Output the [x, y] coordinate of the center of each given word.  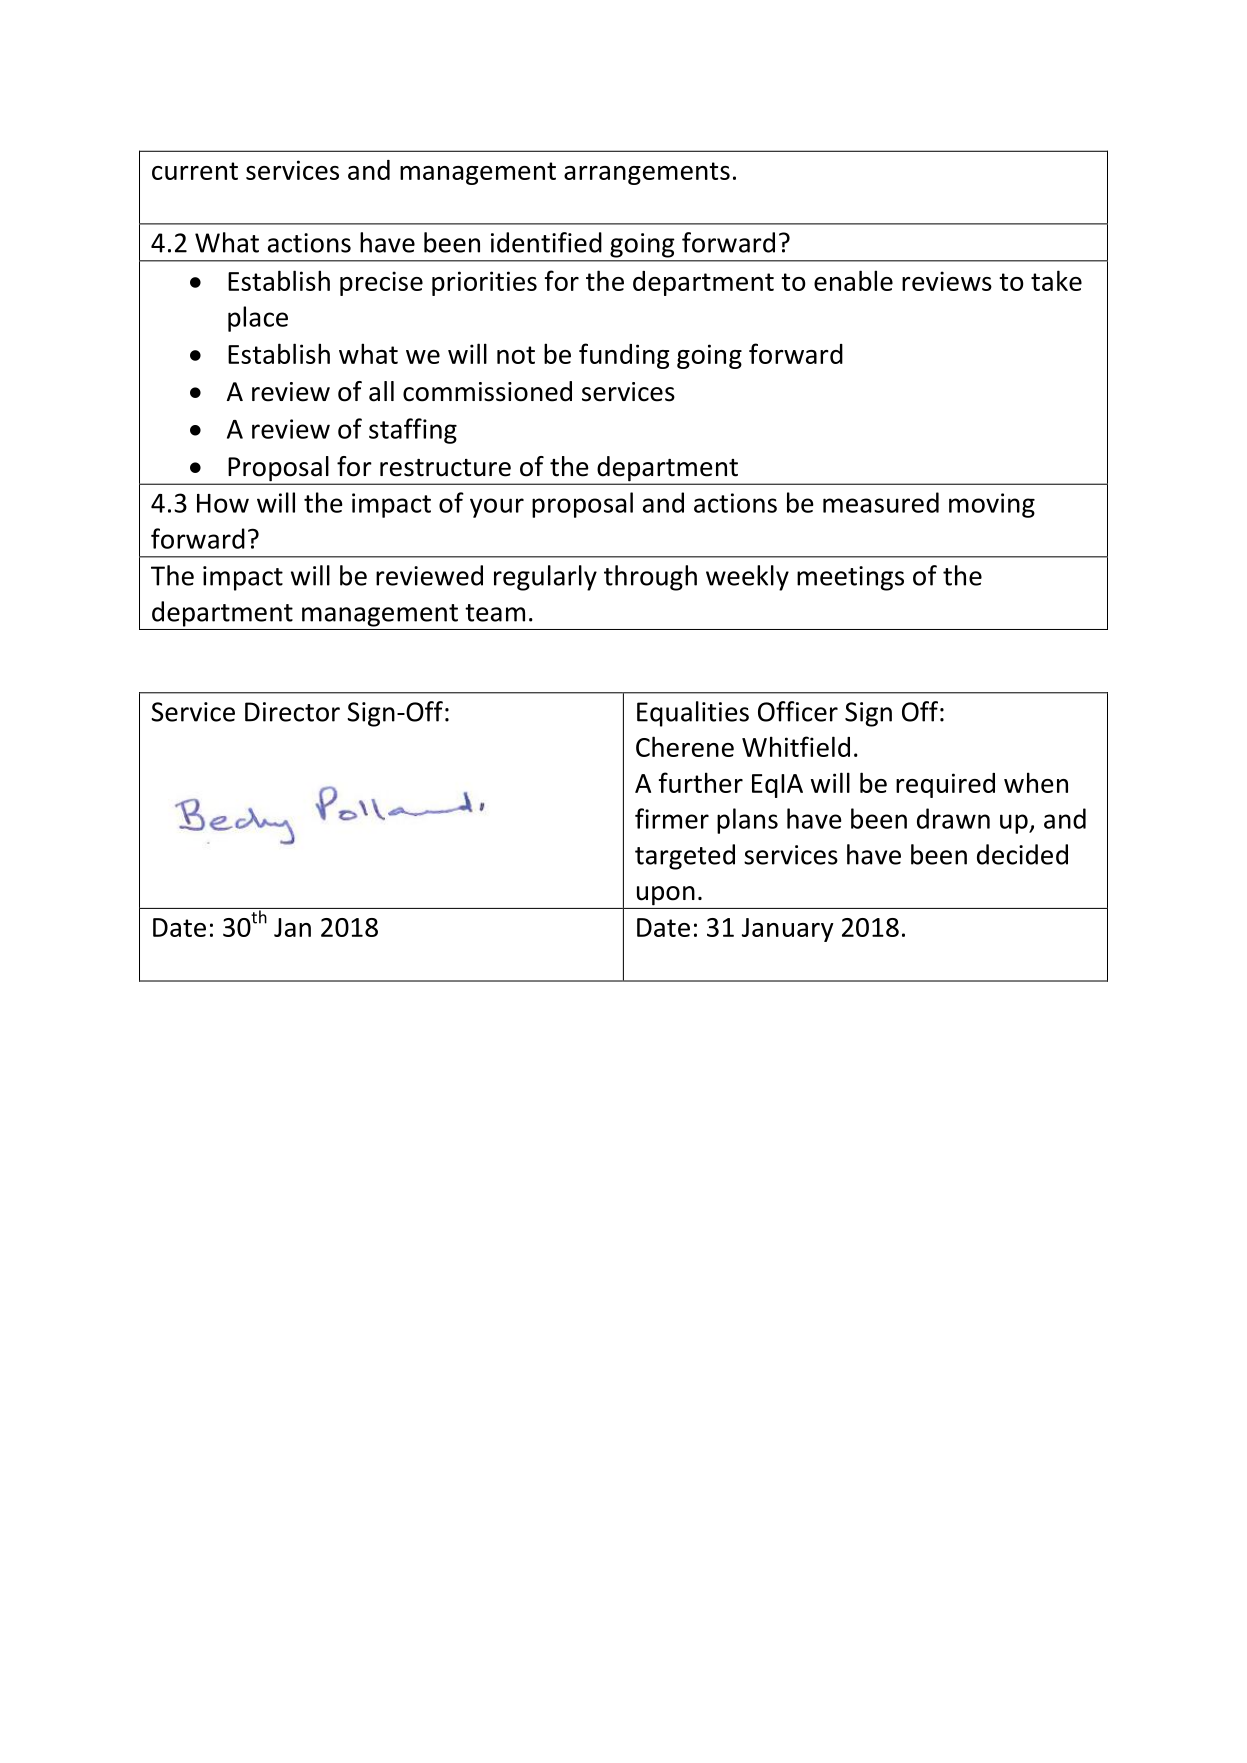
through [650, 578]
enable [853, 280]
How [223, 503]
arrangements [647, 173]
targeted [685, 857]
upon [666, 896]
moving [992, 505]
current [195, 171]
